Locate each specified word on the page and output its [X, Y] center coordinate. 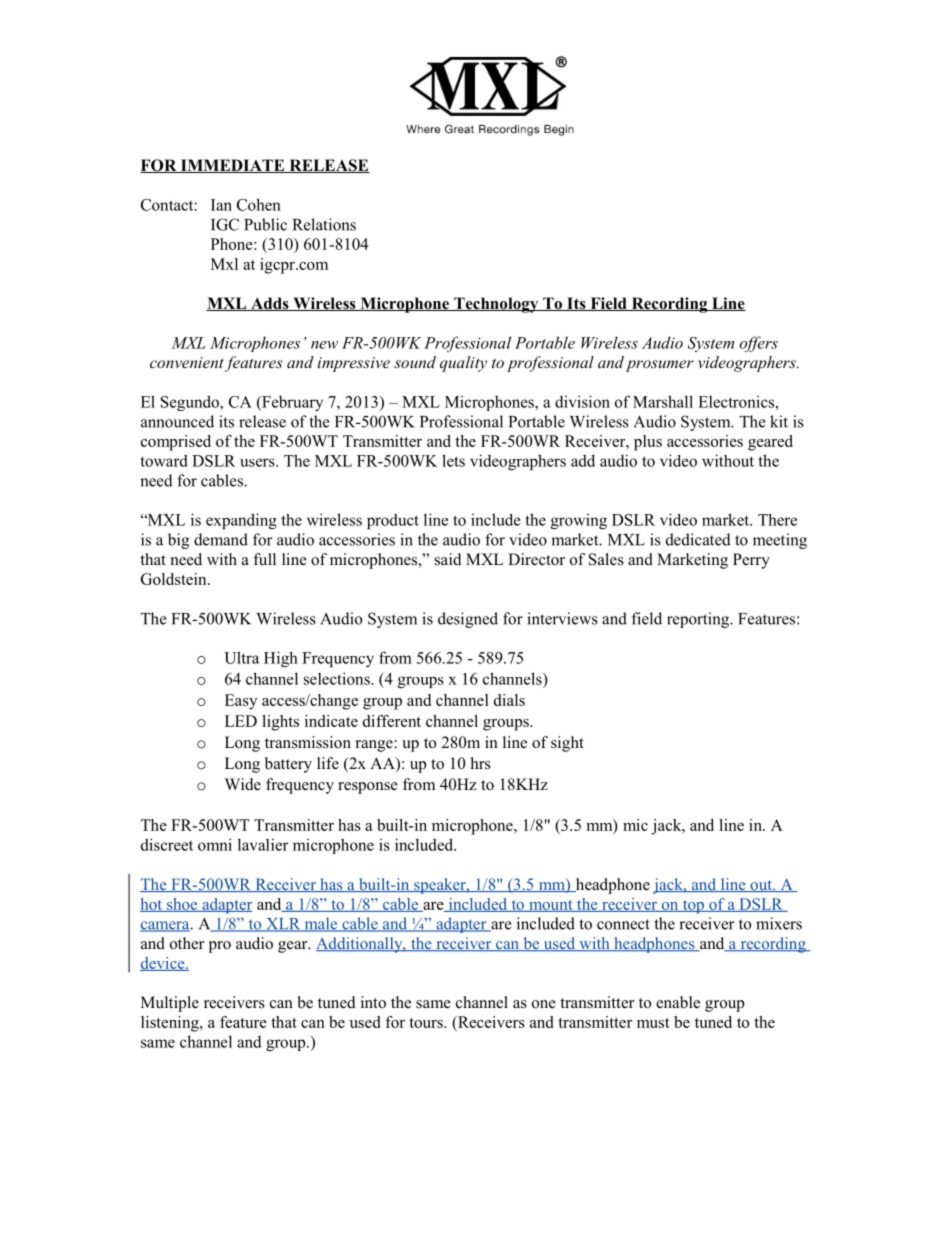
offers [759, 344]
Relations [324, 224]
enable [678, 1002]
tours [427, 1023]
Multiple [170, 1004]
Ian [221, 205]
